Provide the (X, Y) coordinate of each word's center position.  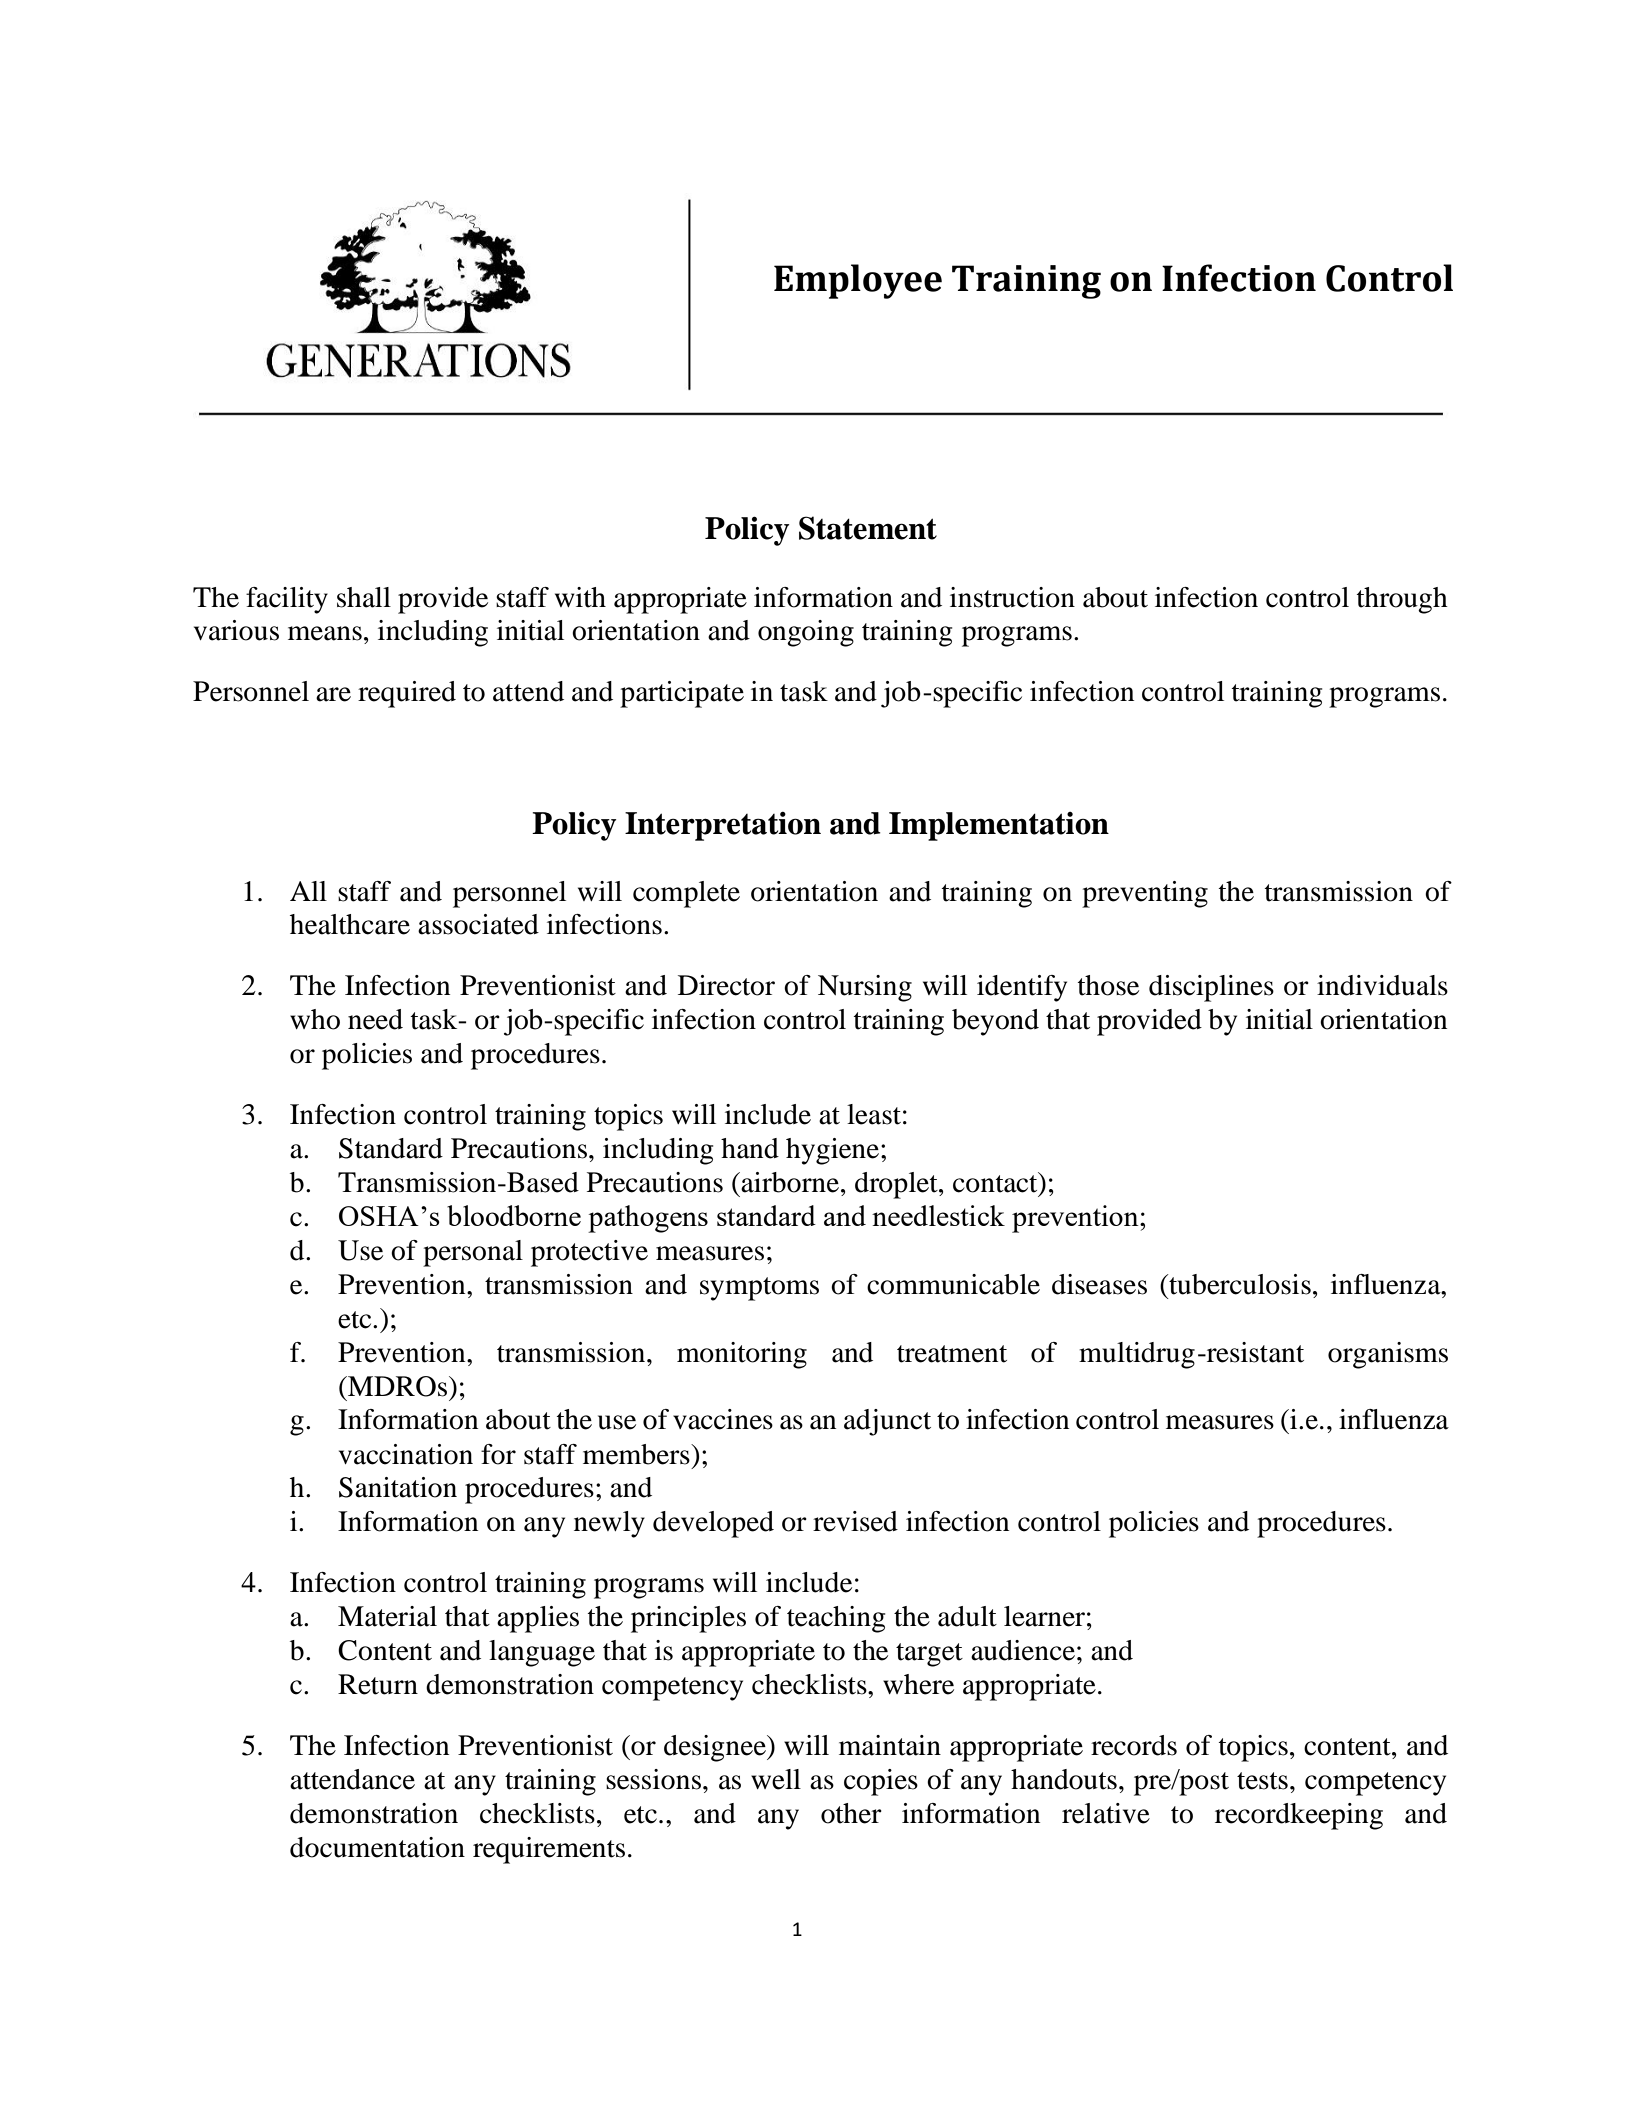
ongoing (806, 633)
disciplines (1211, 988)
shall (364, 597)
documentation (377, 1847)
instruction (1012, 597)
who (315, 1019)
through (1402, 600)
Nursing (865, 988)
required (407, 694)
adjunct (887, 1422)
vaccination (406, 1454)
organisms (1388, 1355)
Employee (858, 281)
